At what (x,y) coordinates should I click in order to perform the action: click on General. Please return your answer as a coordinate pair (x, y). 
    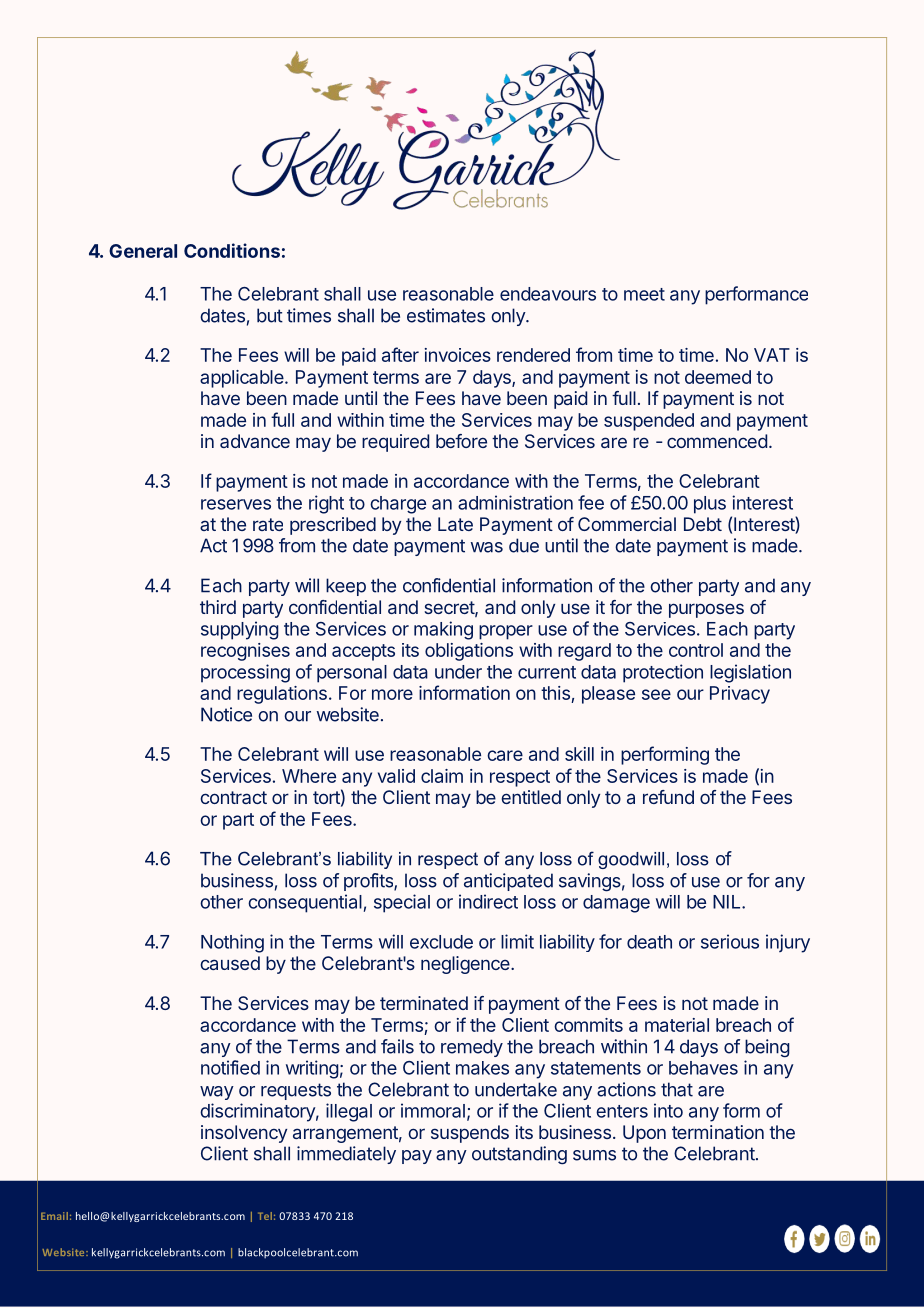
    Looking at the image, I should click on (143, 251).
